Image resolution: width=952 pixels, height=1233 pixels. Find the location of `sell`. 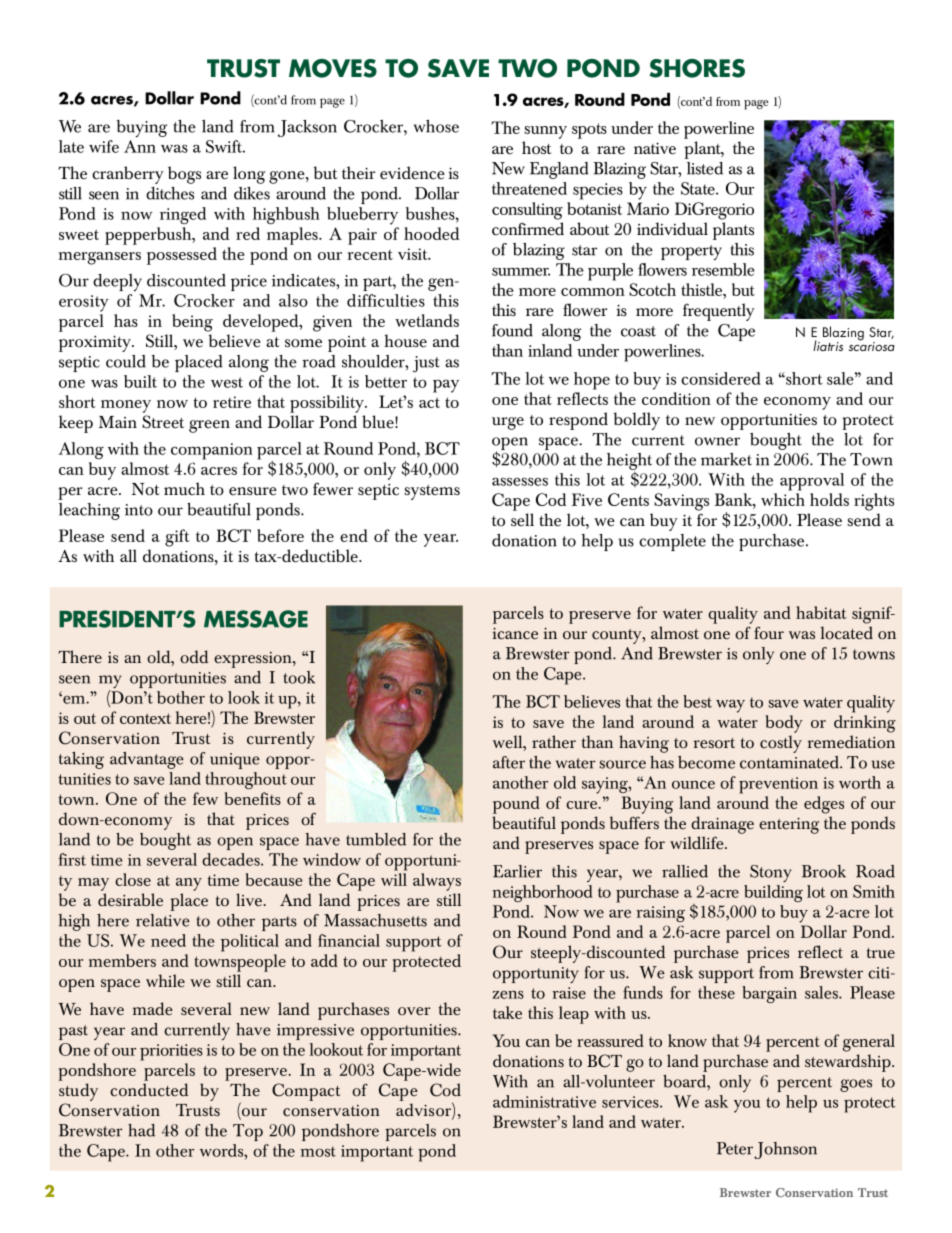

sell is located at coordinates (522, 520).
